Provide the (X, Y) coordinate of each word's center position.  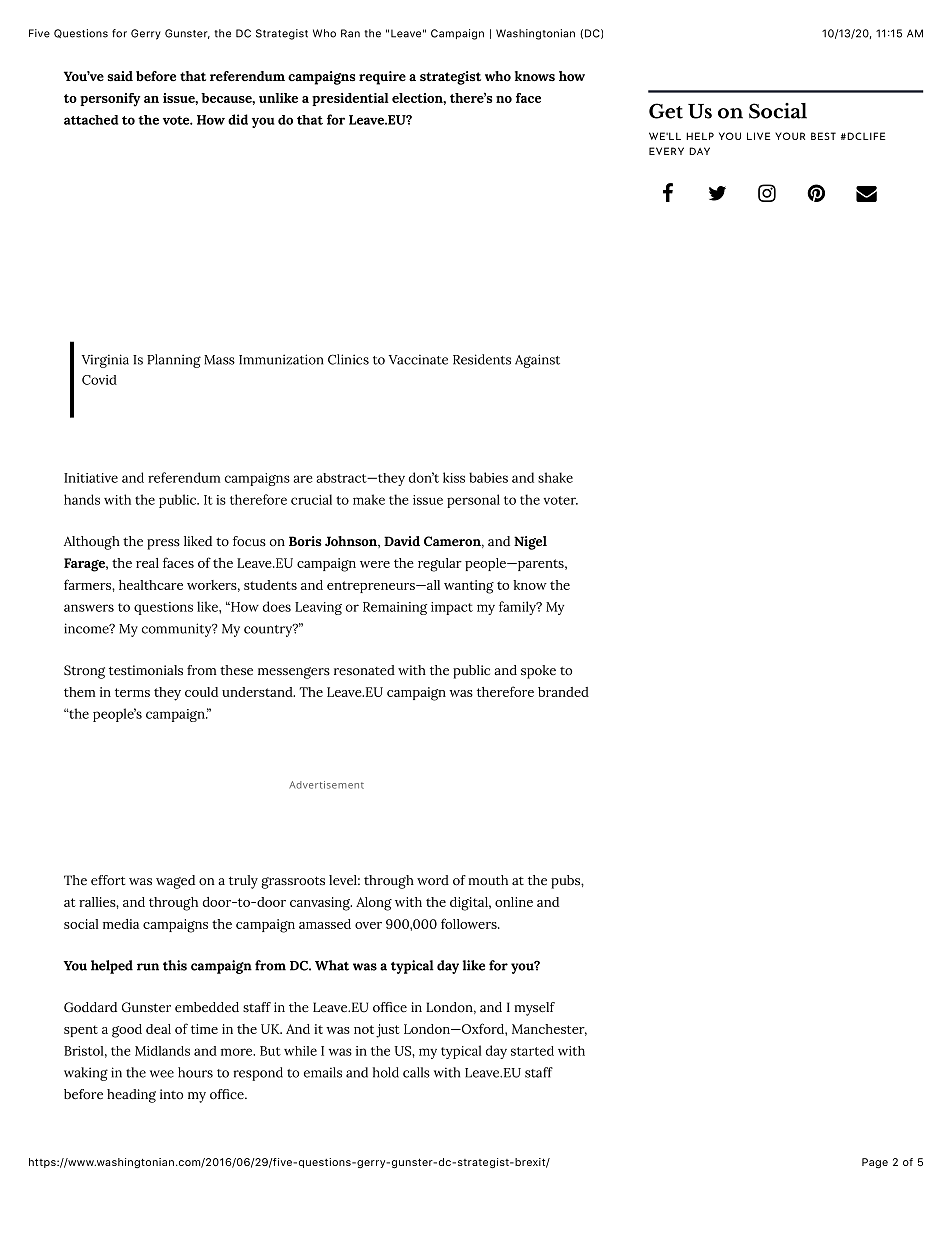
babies (488, 477)
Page (875, 1163)
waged (175, 882)
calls (416, 1072)
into (171, 1094)
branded (563, 692)
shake (555, 477)
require (382, 78)
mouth (488, 880)
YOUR (790, 136)
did (238, 119)
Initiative (91, 478)
